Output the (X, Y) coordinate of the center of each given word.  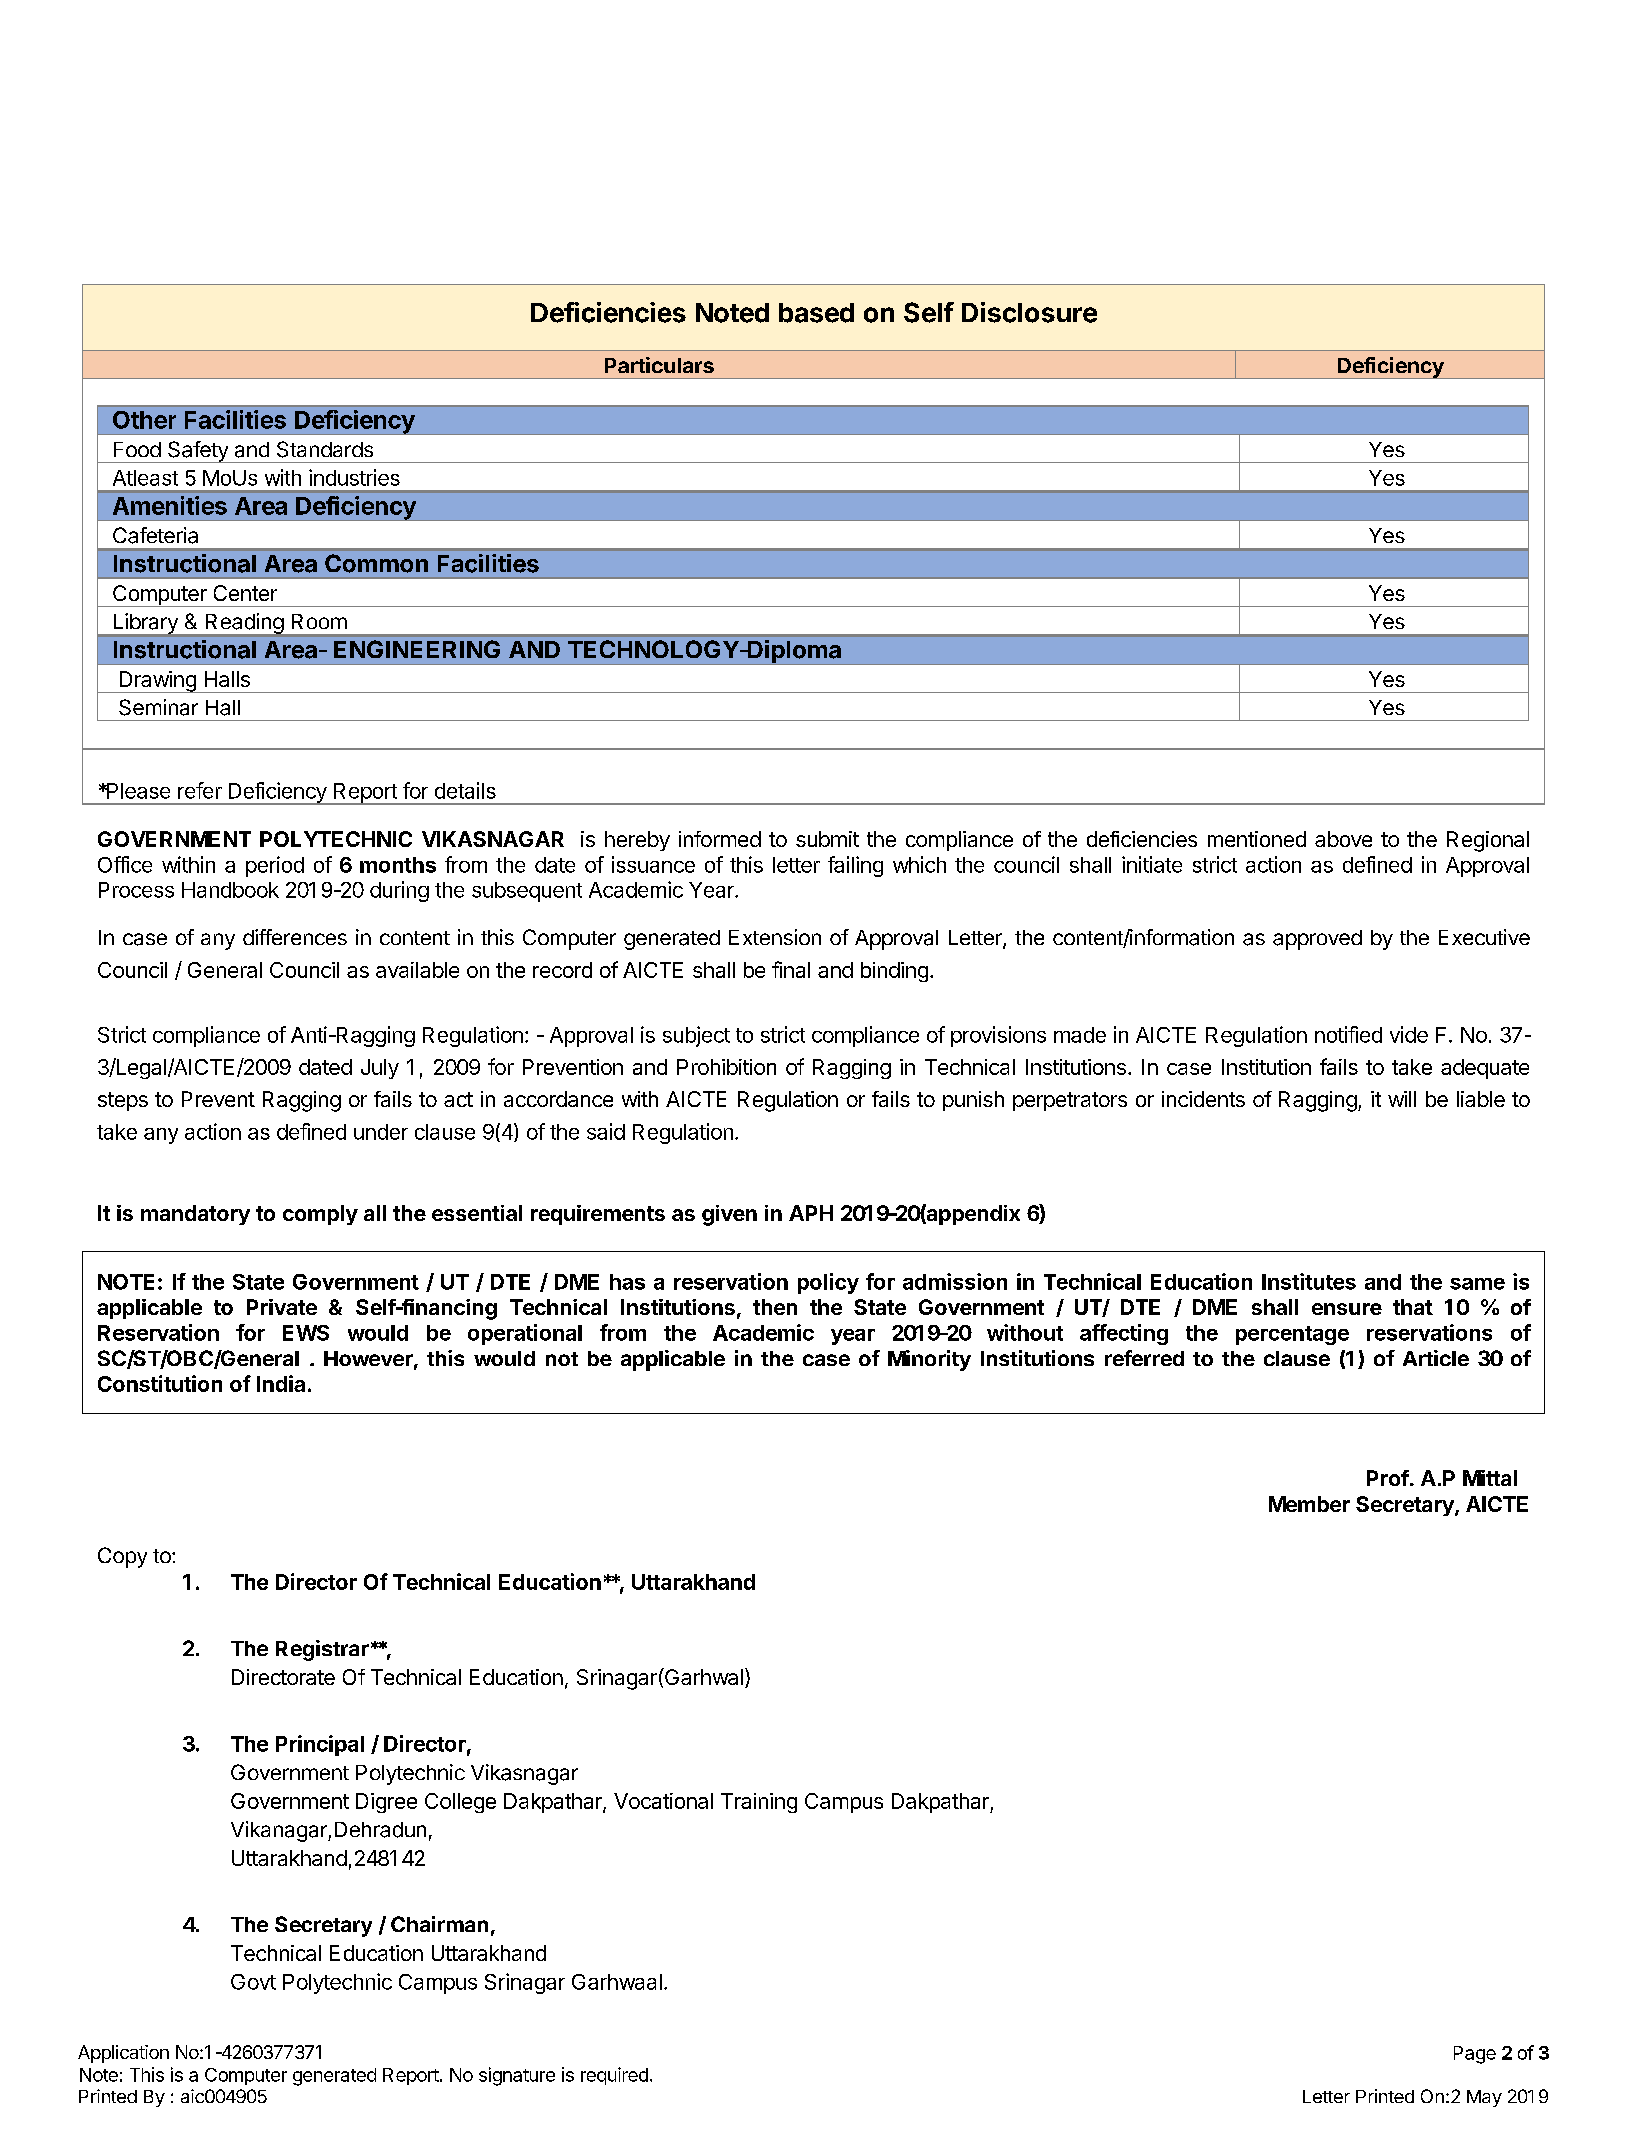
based (816, 313)
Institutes (1309, 1281)
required (614, 2076)
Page (1475, 2055)
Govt (253, 1982)
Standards (325, 449)
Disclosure (1029, 312)
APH (811, 1213)
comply (320, 1215)
